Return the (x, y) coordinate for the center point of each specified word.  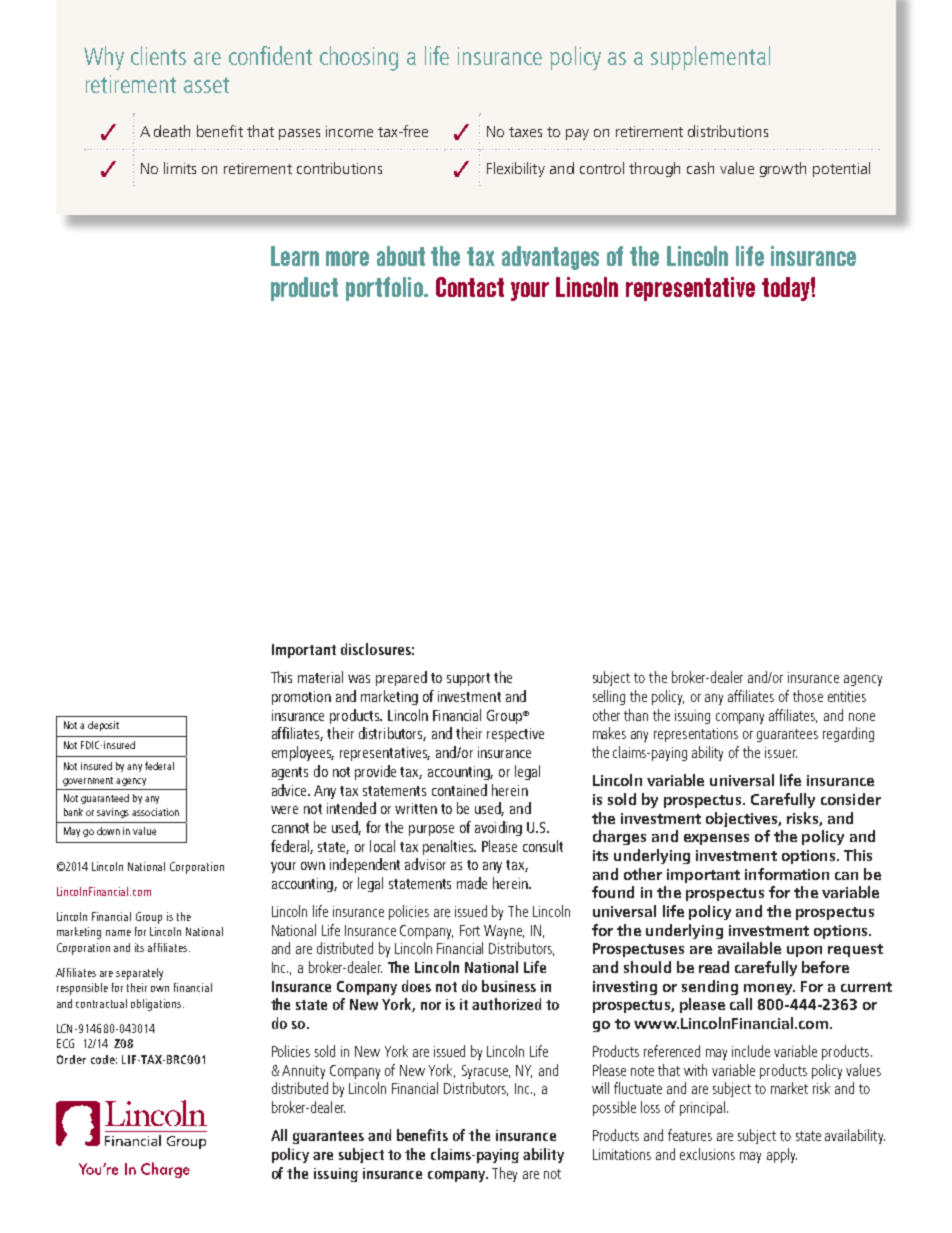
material (320, 677)
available (749, 948)
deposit (103, 726)
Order (71, 1059)
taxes (525, 132)
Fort (470, 930)
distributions (728, 131)
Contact (470, 287)
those (808, 696)
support (468, 679)
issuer (781, 752)
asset (206, 85)
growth (783, 169)
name (118, 933)
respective (515, 735)
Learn (295, 256)
